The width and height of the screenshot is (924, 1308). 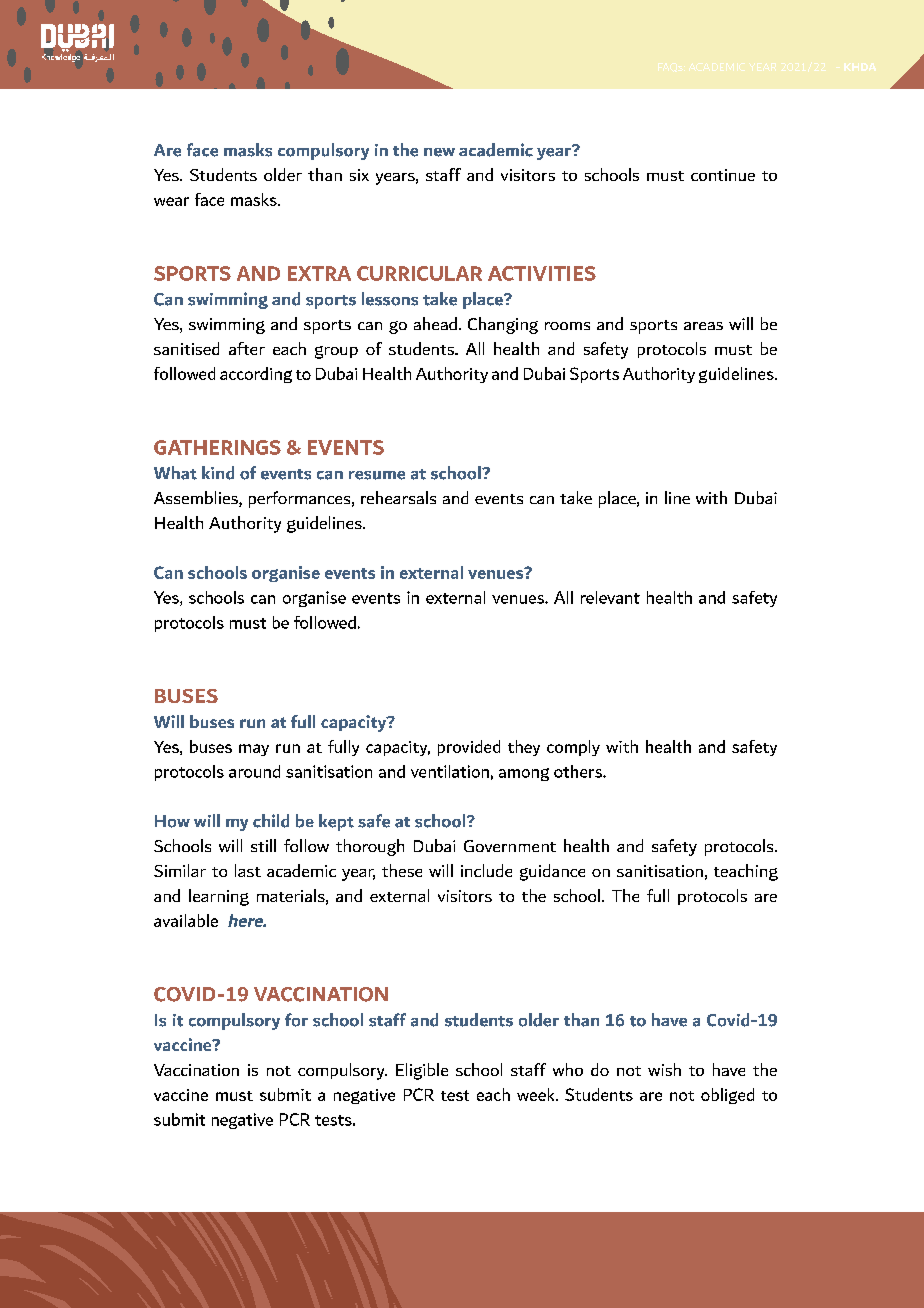 What do you see at coordinates (723, 175) in the screenshot?
I see `continue` at bounding box center [723, 175].
